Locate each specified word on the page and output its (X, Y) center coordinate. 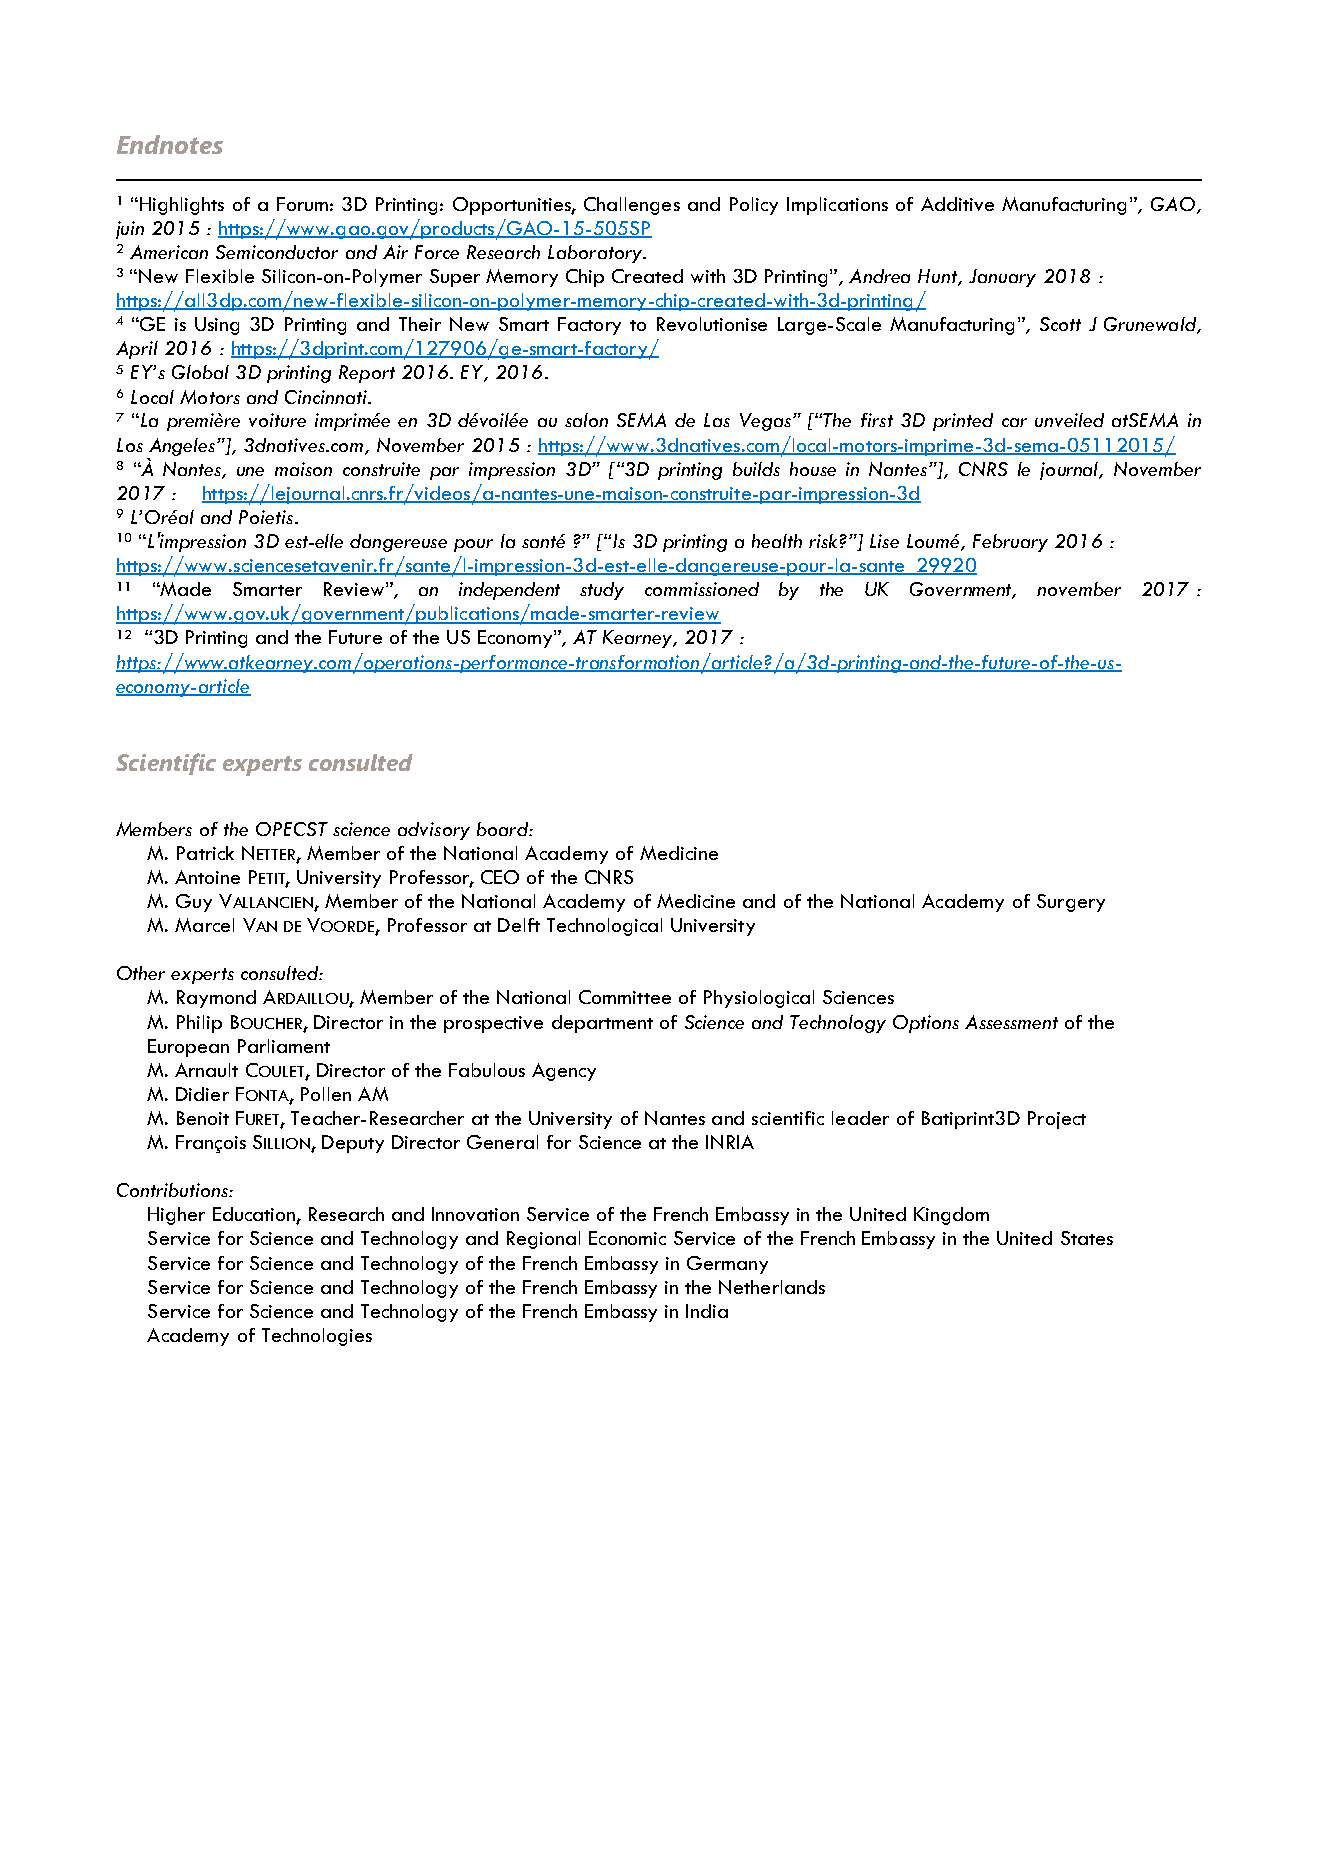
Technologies (317, 1337)
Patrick (205, 853)
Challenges (632, 206)
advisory (434, 831)
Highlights (182, 206)
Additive (957, 204)
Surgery (1071, 903)
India (707, 1311)
